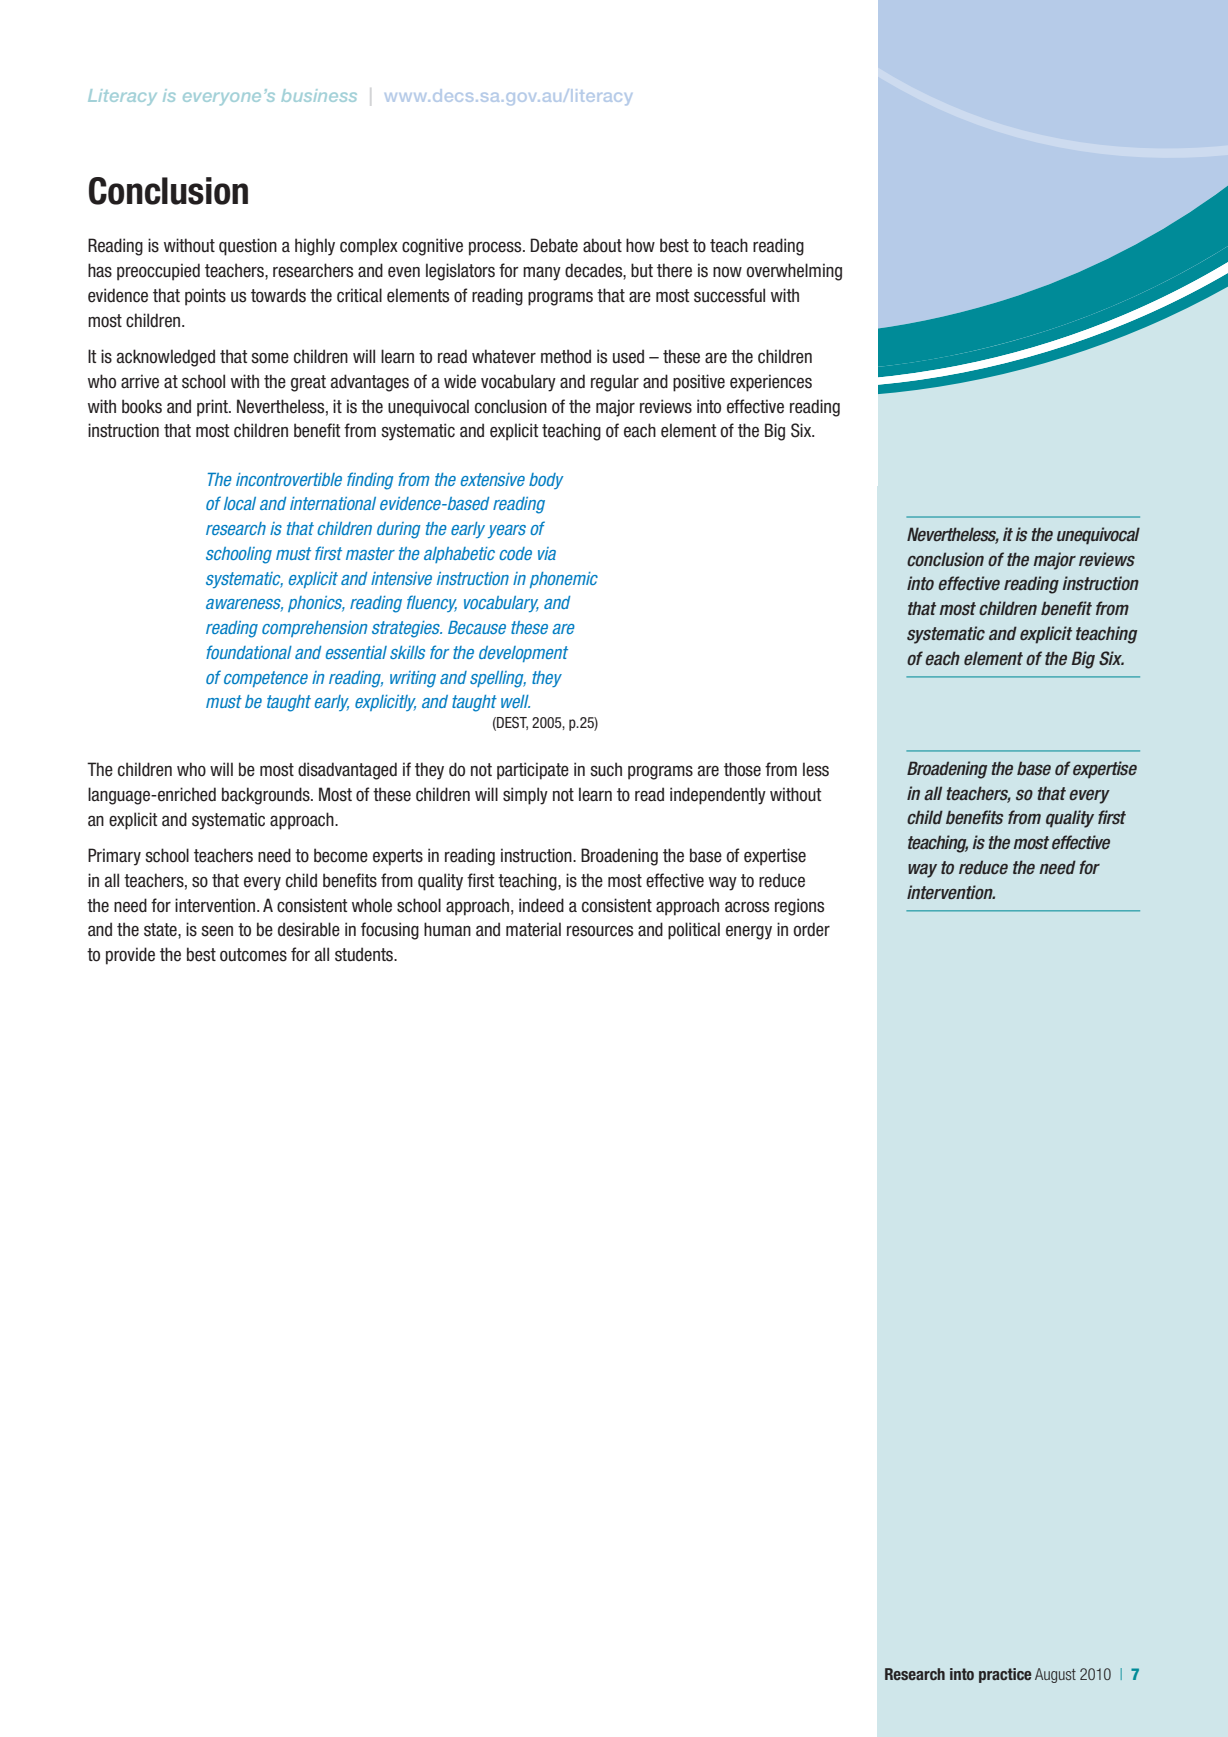  Describe the element at coordinates (554, 245) in the screenshot. I see `Debate` at that location.
